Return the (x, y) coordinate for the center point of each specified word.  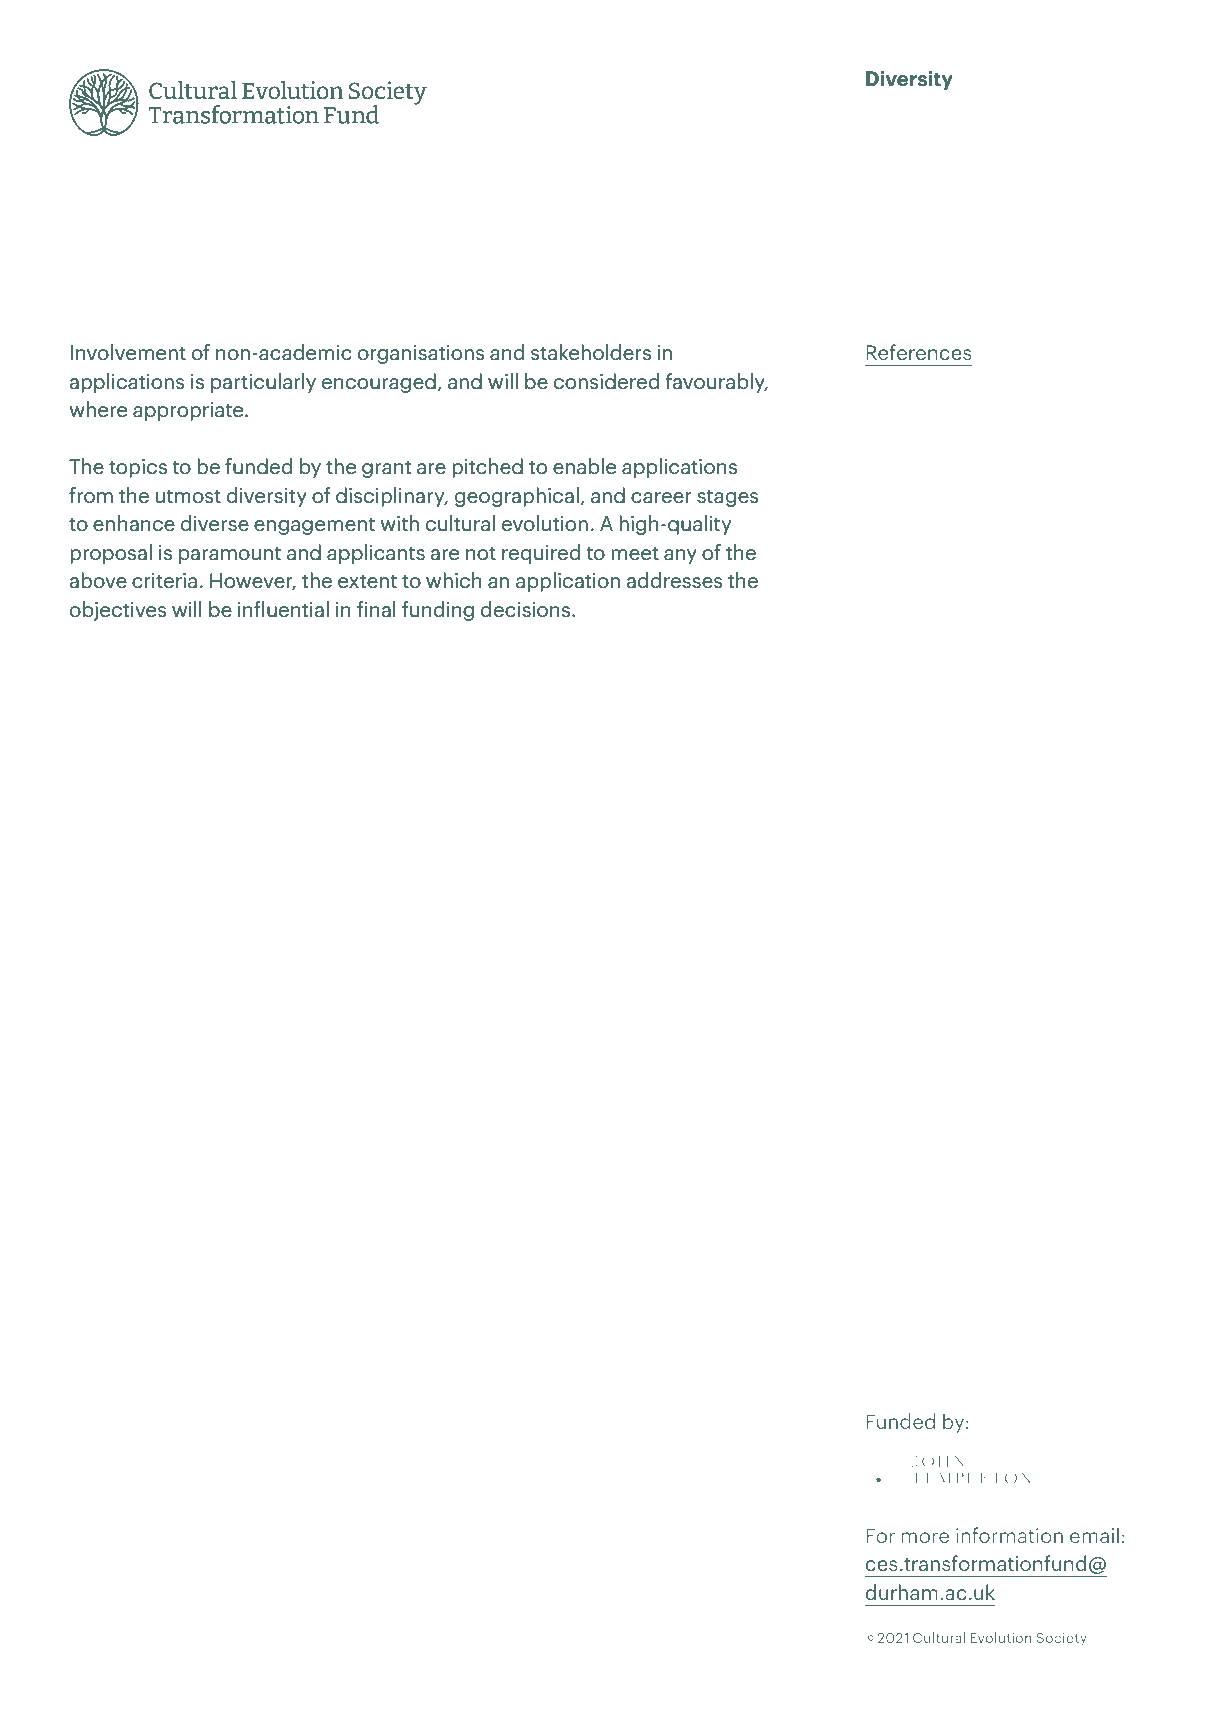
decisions (527, 609)
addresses (674, 580)
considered (606, 381)
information (1009, 1535)
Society (1061, 1639)
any (680, 556)
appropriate (189, 411)
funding (438, 611)
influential (283, 609)
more (925, 1537)
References (919, 352)
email (1094, 1535)
